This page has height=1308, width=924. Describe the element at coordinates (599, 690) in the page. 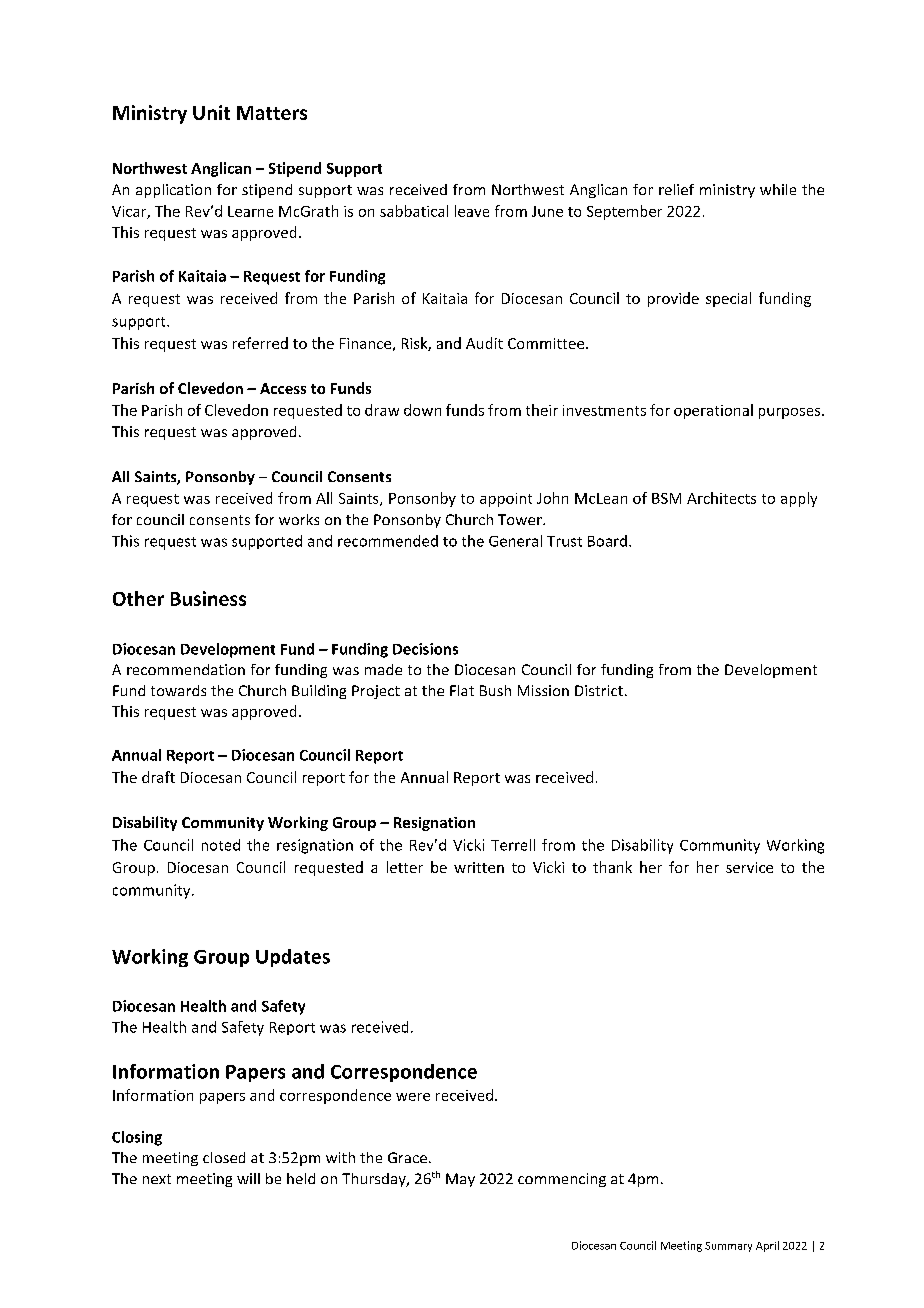

I see `District` at that location.
